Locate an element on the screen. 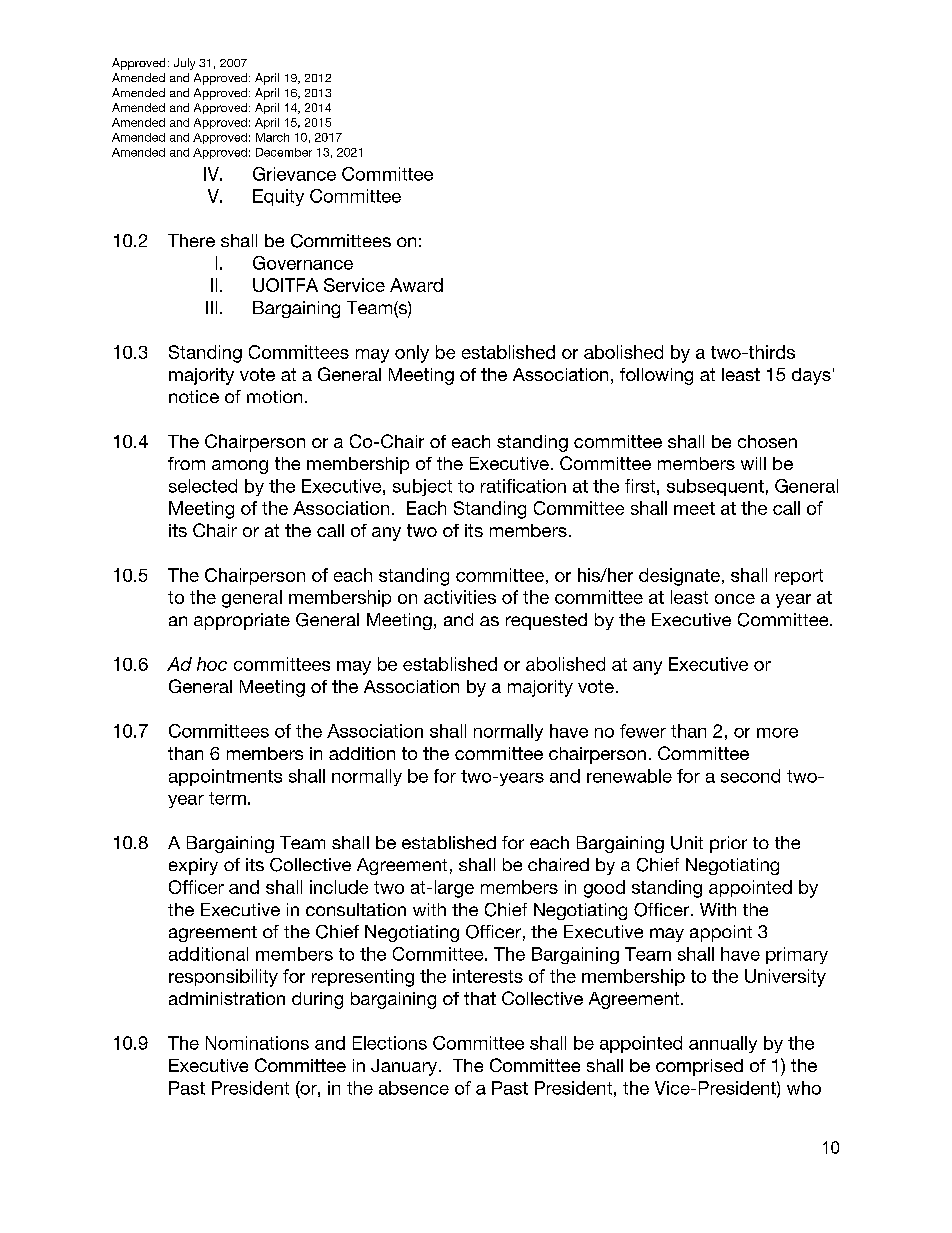 The width and height of the screenshot is (952, 1233). hoc is located at coordinates (212, 664).
